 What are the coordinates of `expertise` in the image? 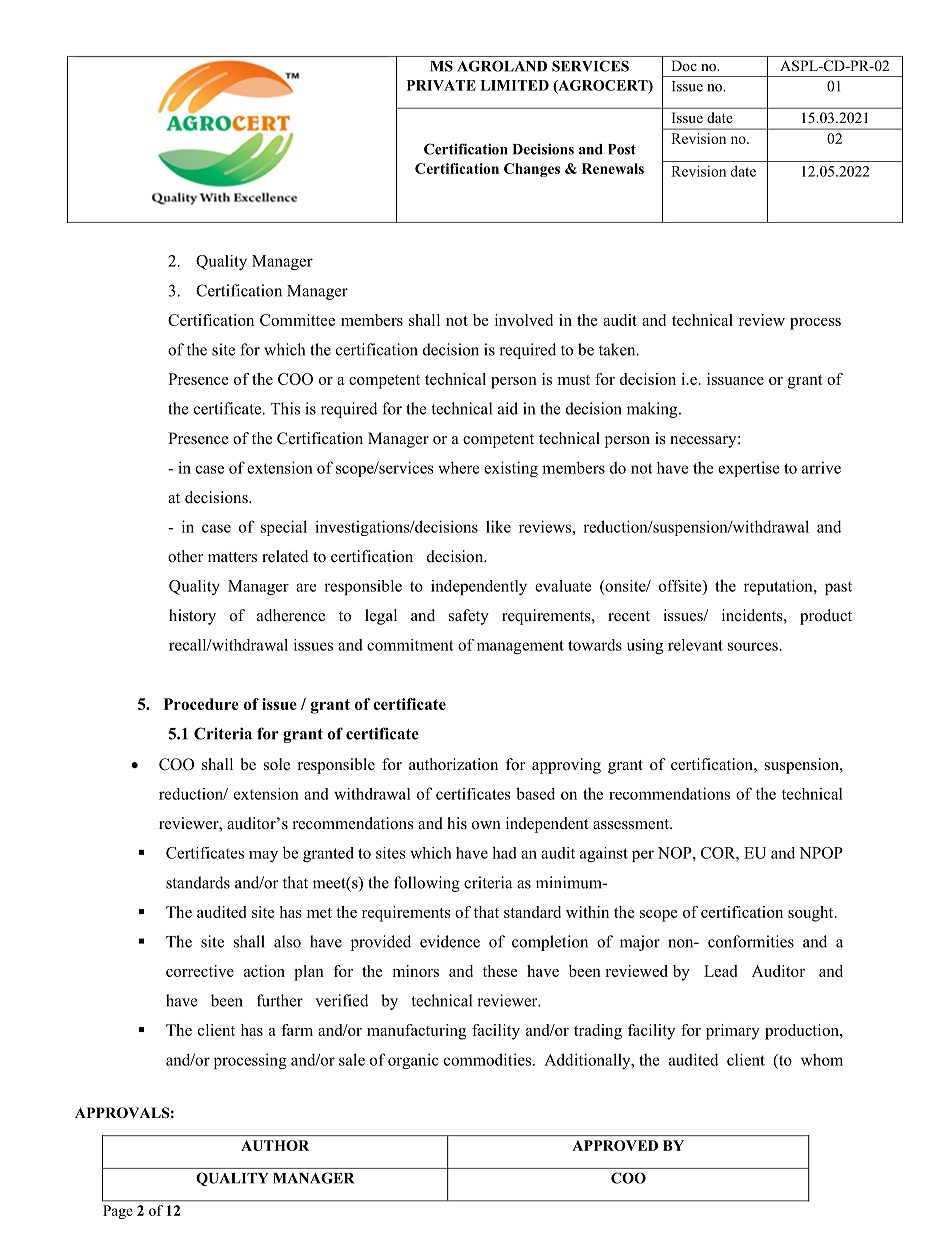 It's located at (749, 469).
